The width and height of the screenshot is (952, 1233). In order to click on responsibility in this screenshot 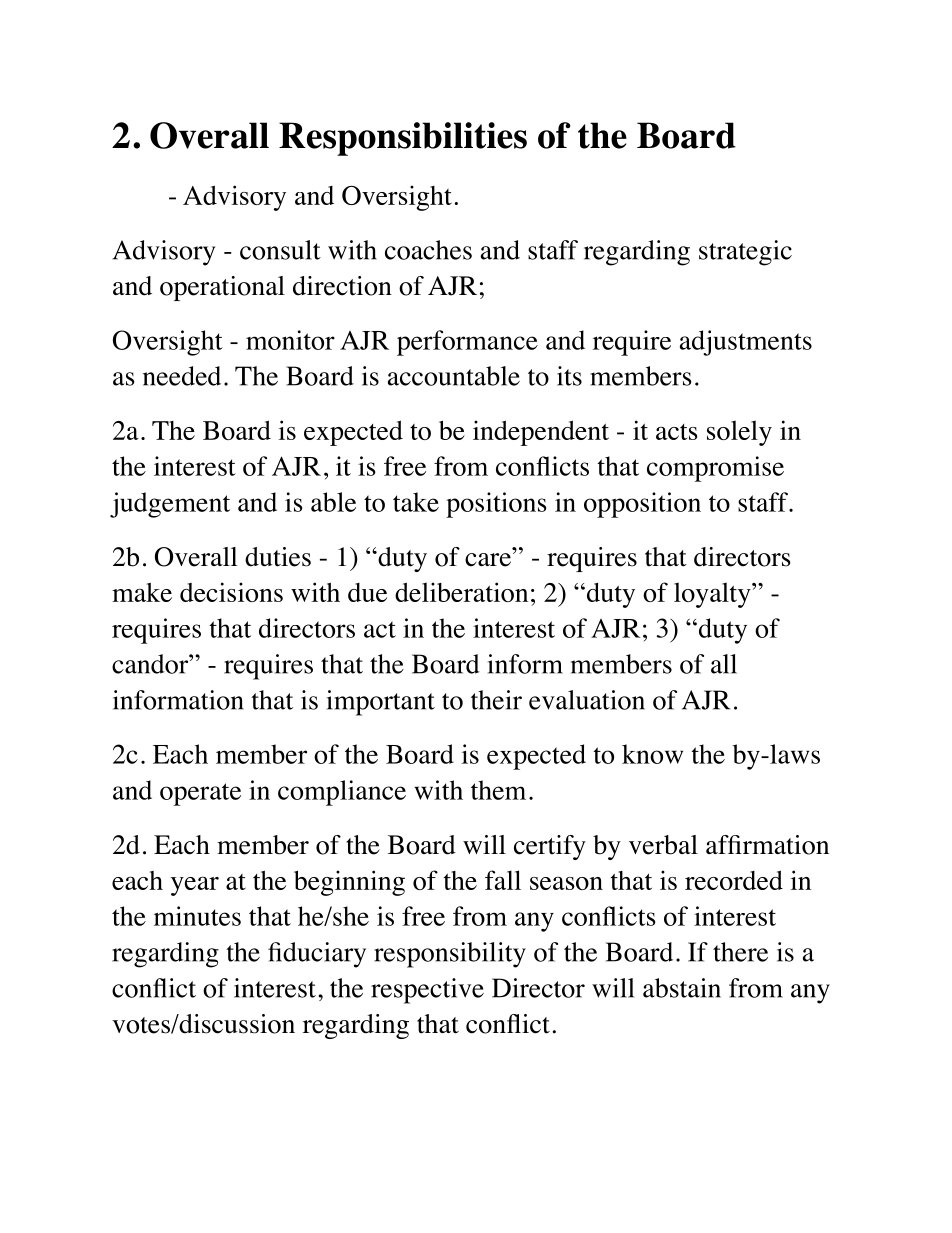, I will do `click(450, 955)`.
